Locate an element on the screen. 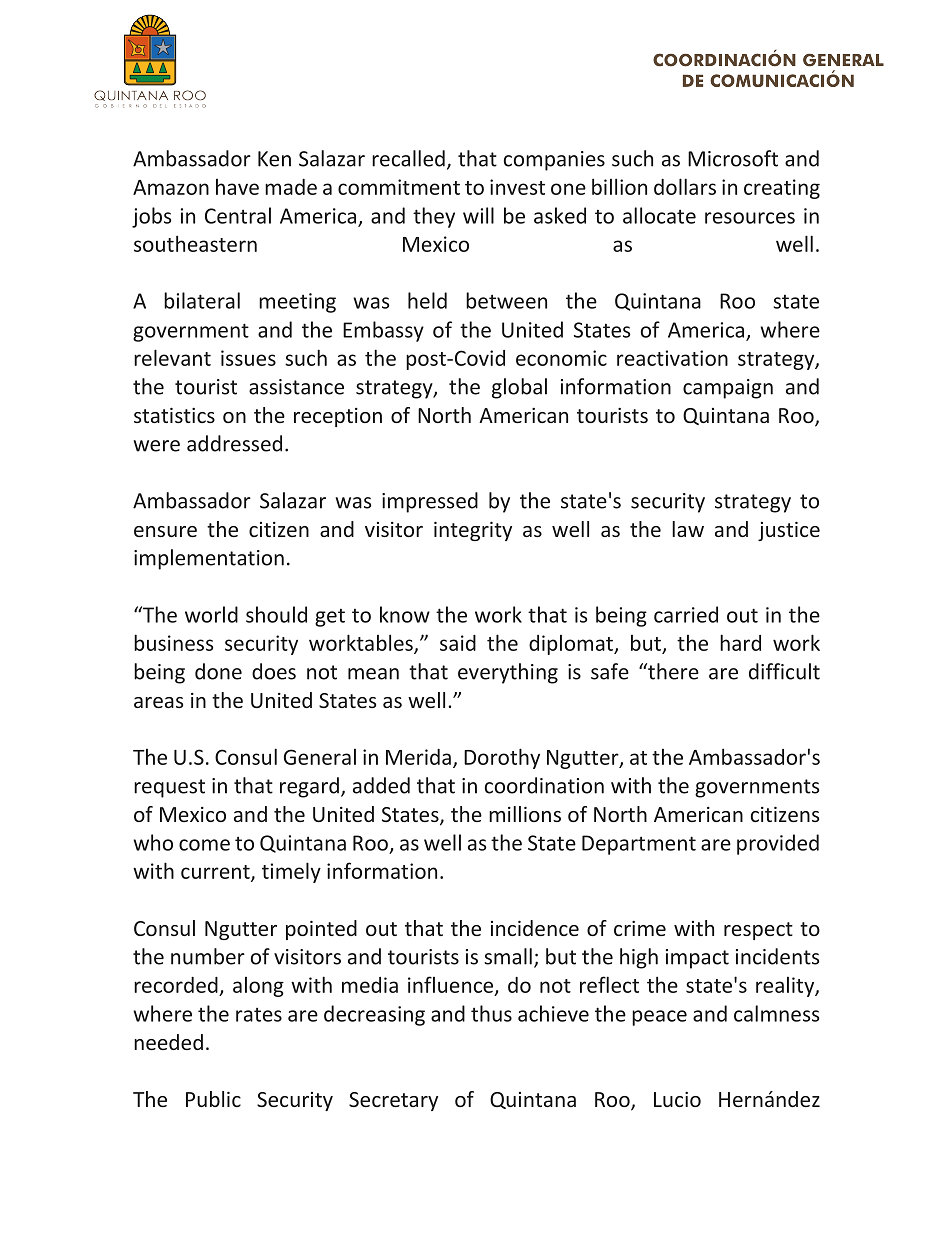 This screenshot has width=952, height=1233. global is located at coordinates (519, 388).
